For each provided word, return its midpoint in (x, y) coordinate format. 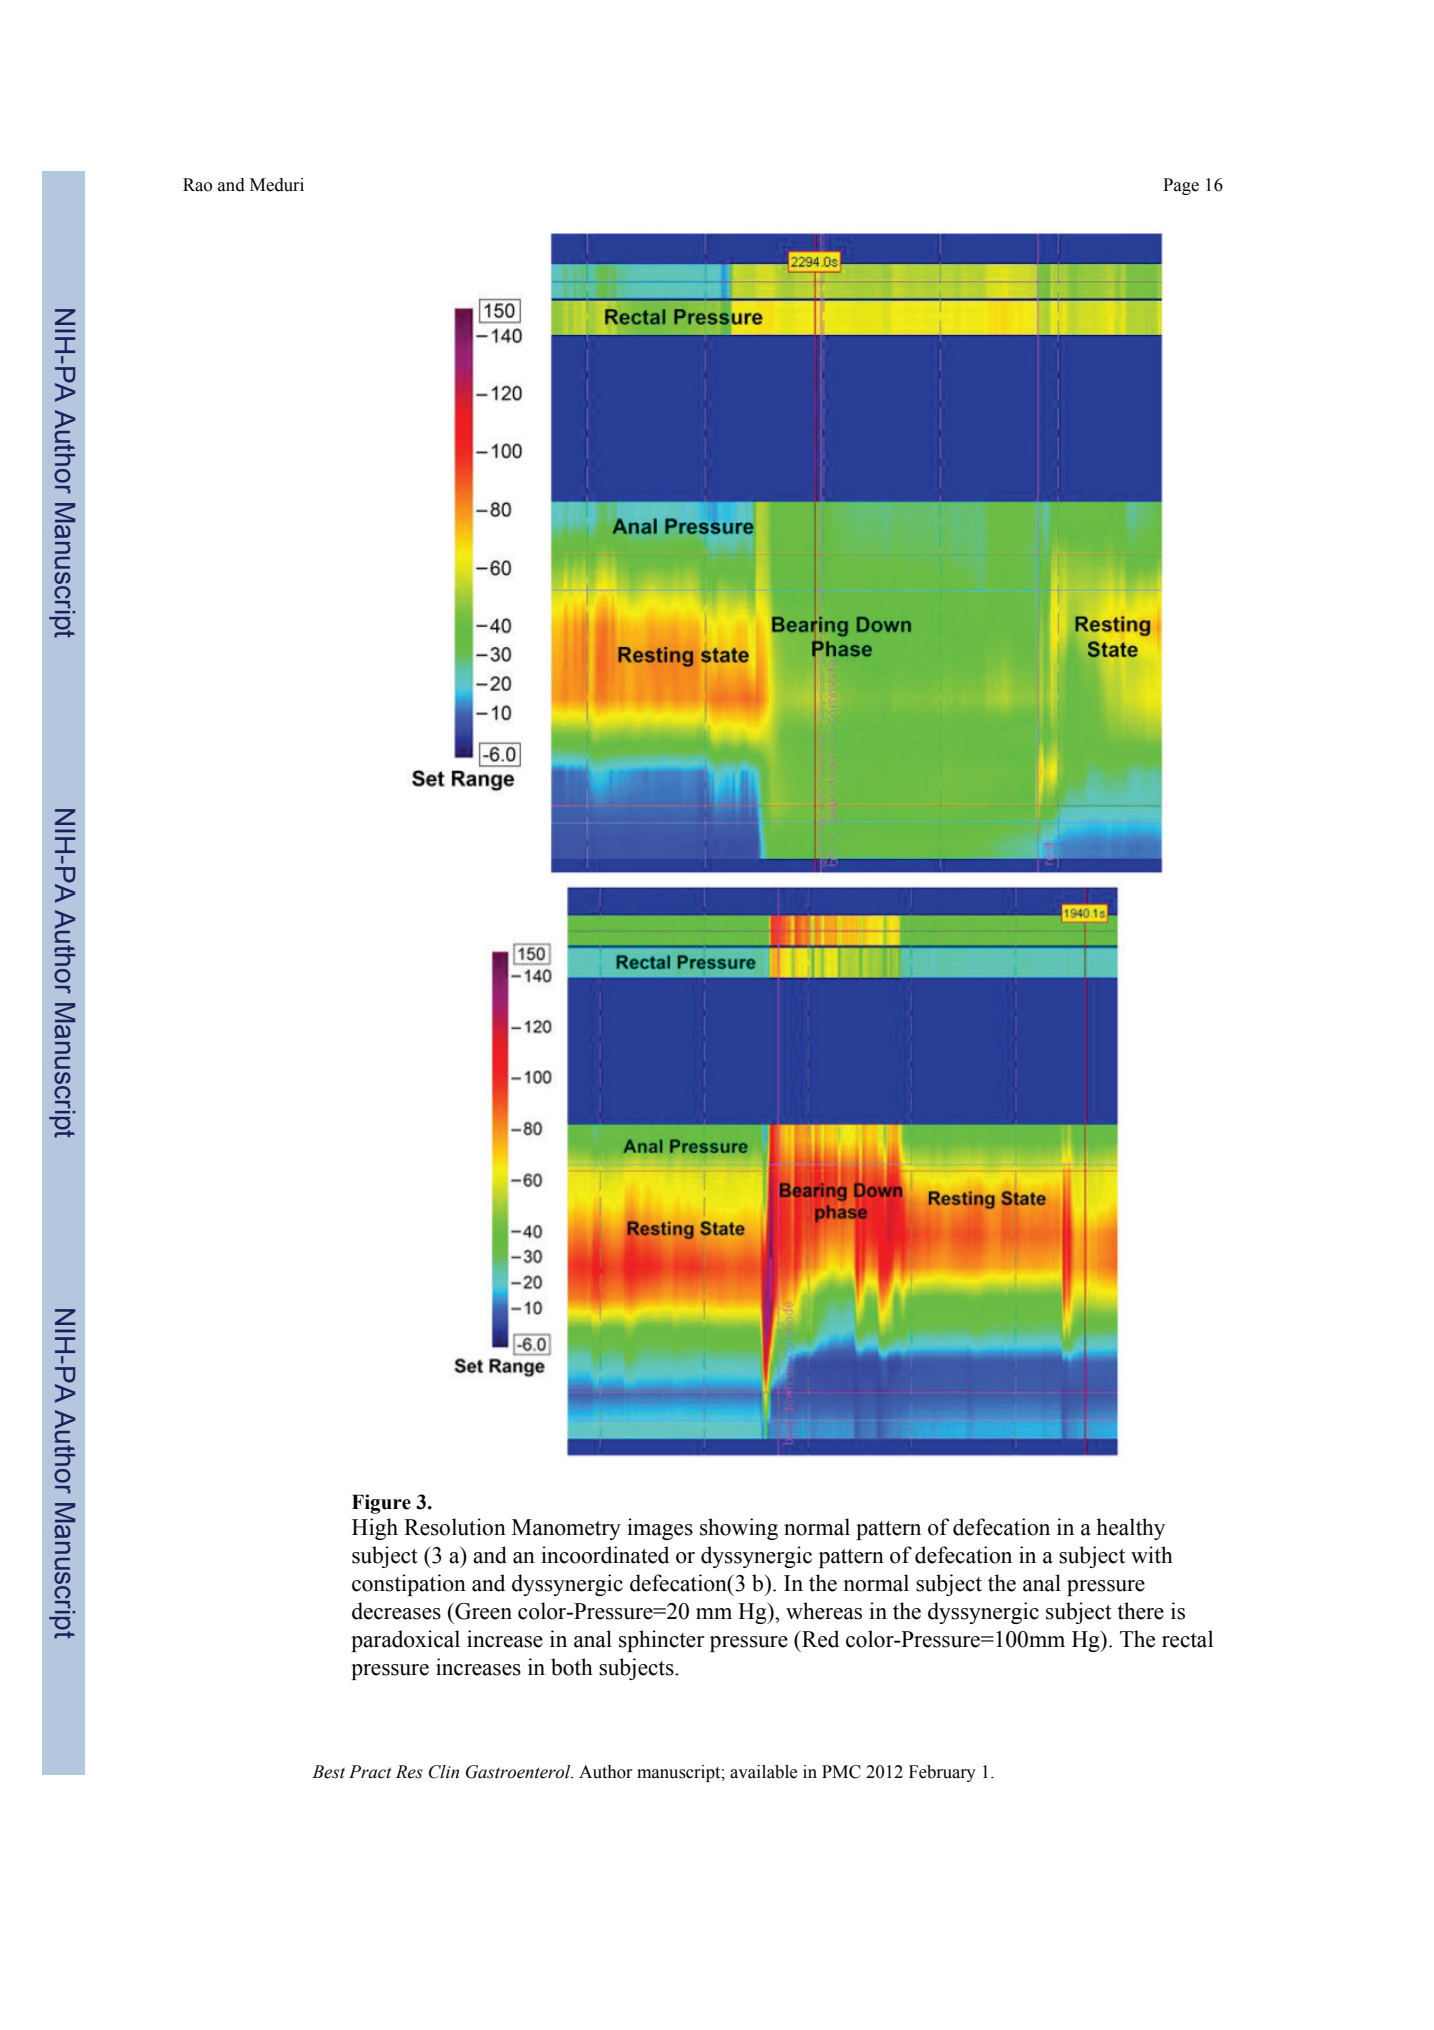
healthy (1130, 1529)
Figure (381, 1504)
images (660, 1529)
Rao (197, 185)
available (763, 1772)
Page (1181, 186)
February (942, 1773)
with (1152, 1555)
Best (328, 1772)
